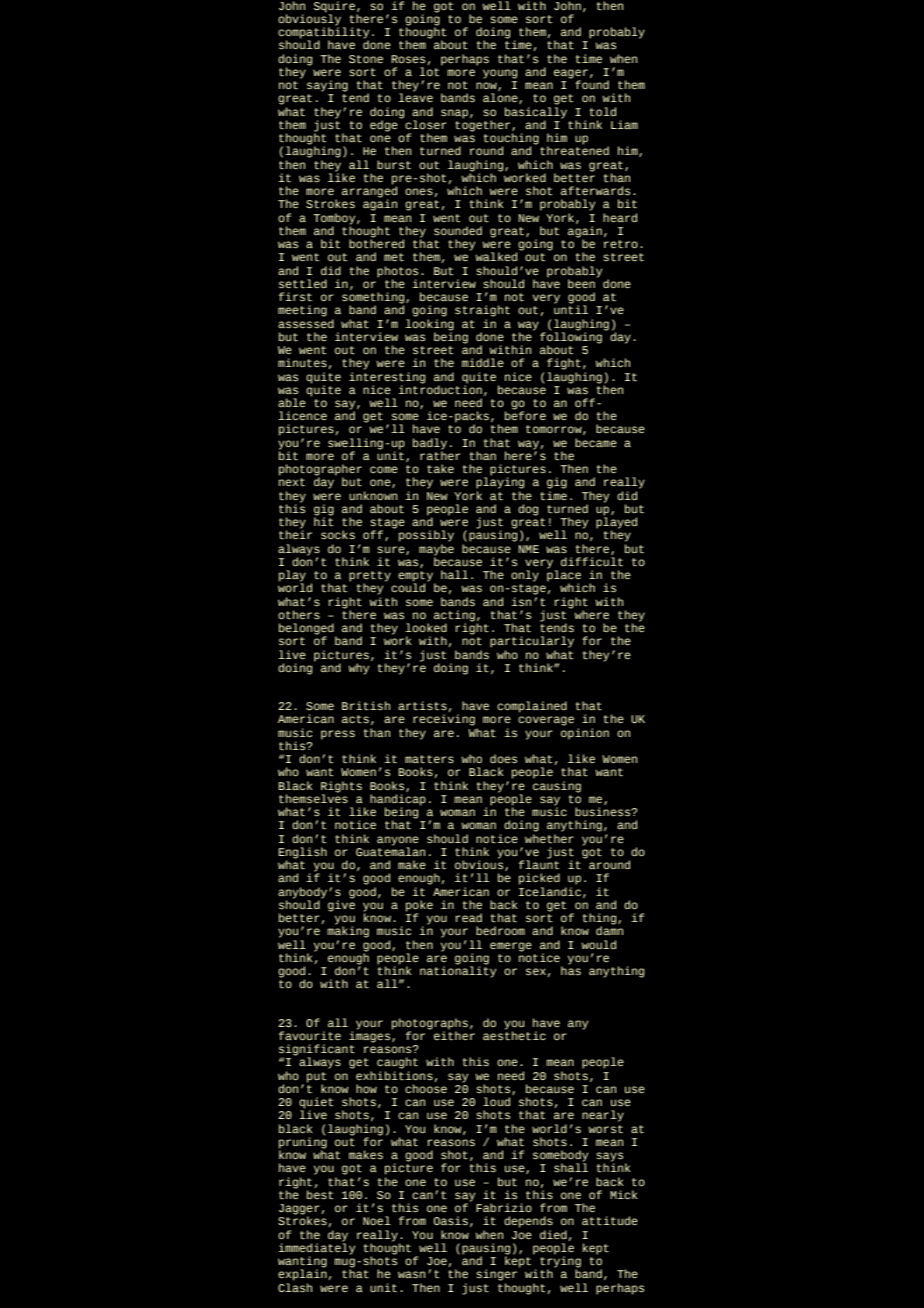  Describe the element at coordinates (564, 576) in the image. I see `place` at that location.
